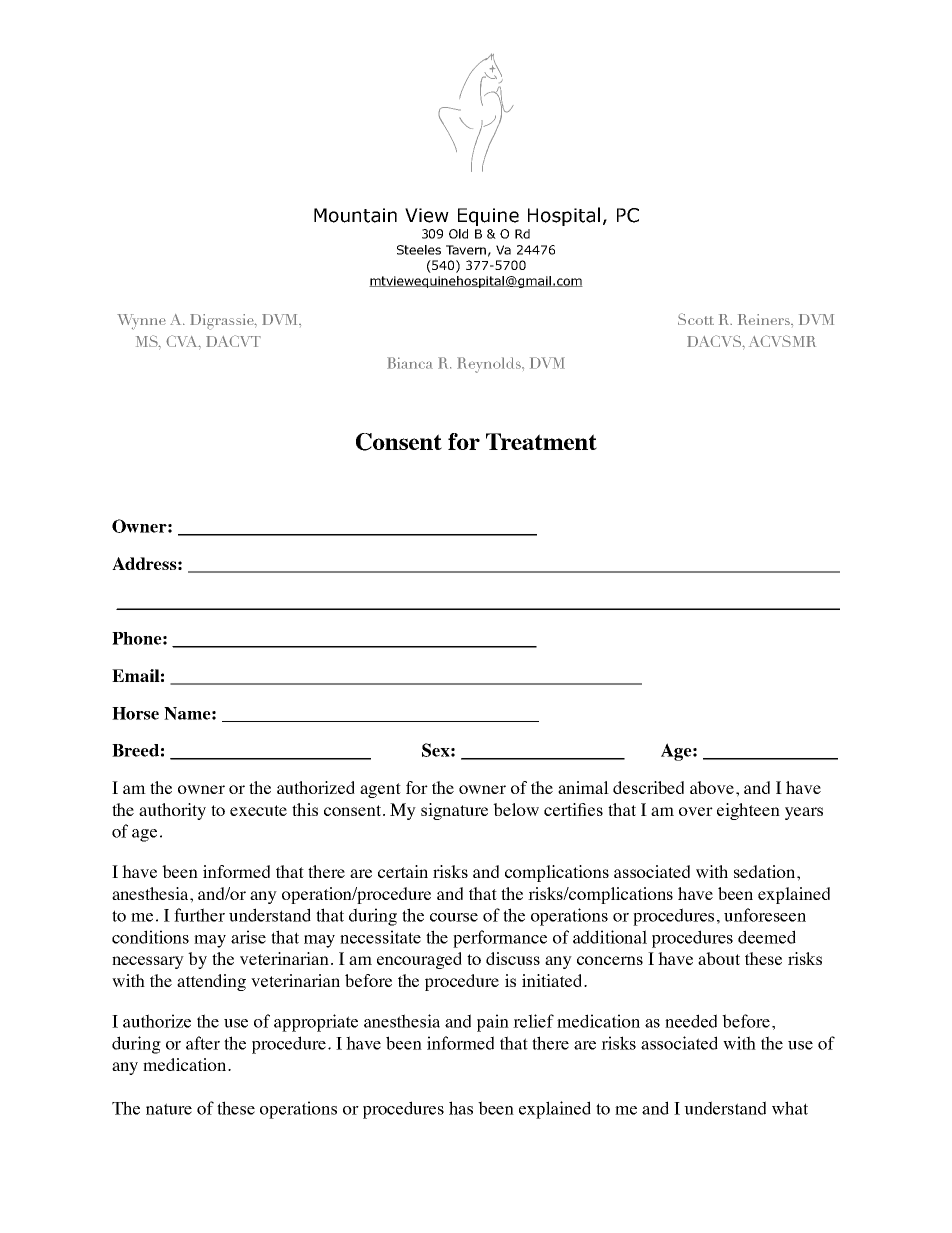  I want to click on what, so click(790, 1108).
